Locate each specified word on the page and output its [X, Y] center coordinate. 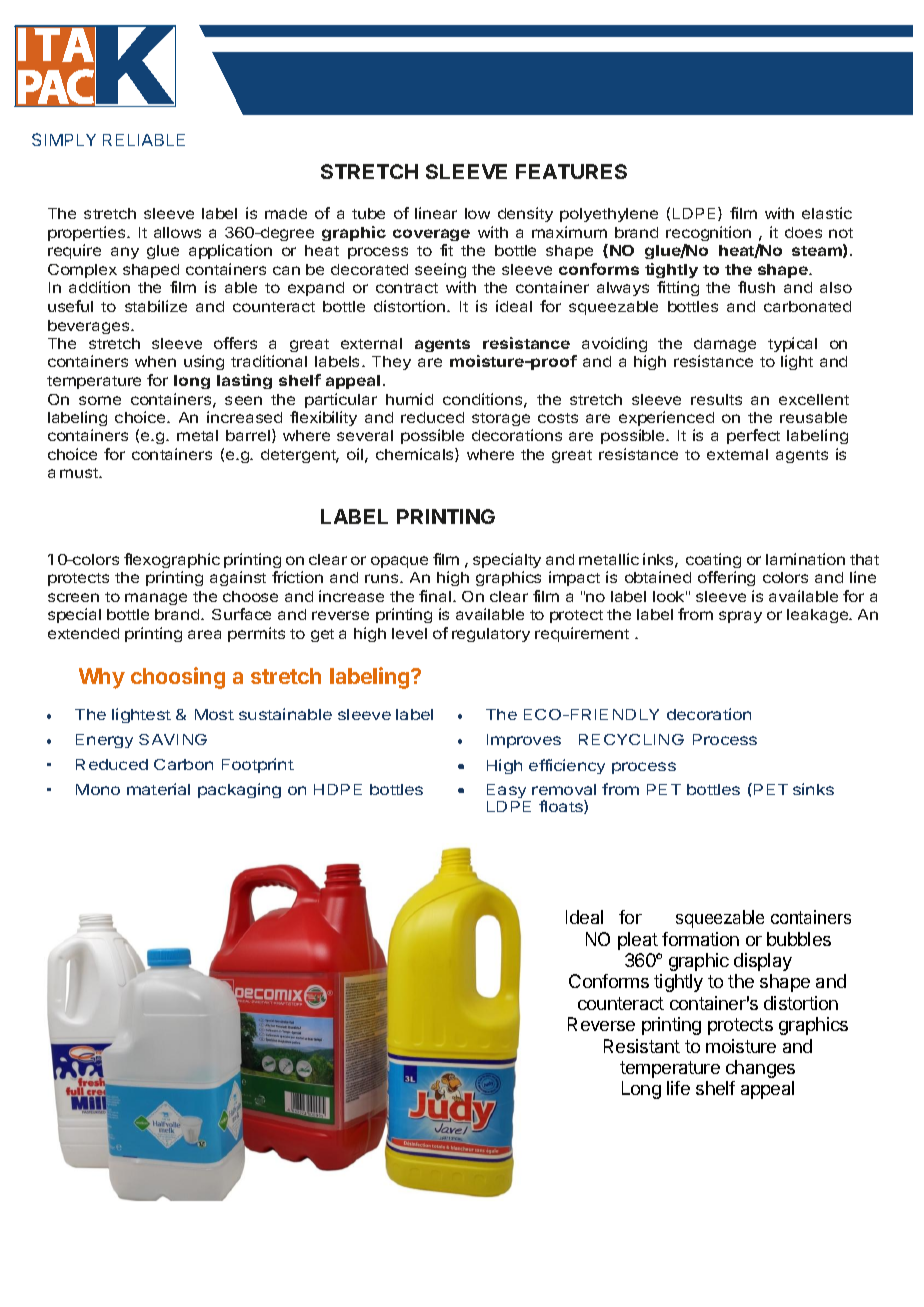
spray [740, 617]
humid [409, 399]
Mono [98, 789]
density [525, 214]
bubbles [799, 939]
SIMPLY [64, 139]
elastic [827, 213]
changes [760, 1069]
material [158, 789]
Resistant [642, 1046]
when [155, 361]
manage [156, 599]
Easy [506, 791]
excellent [814, 399]
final [436, 596]
